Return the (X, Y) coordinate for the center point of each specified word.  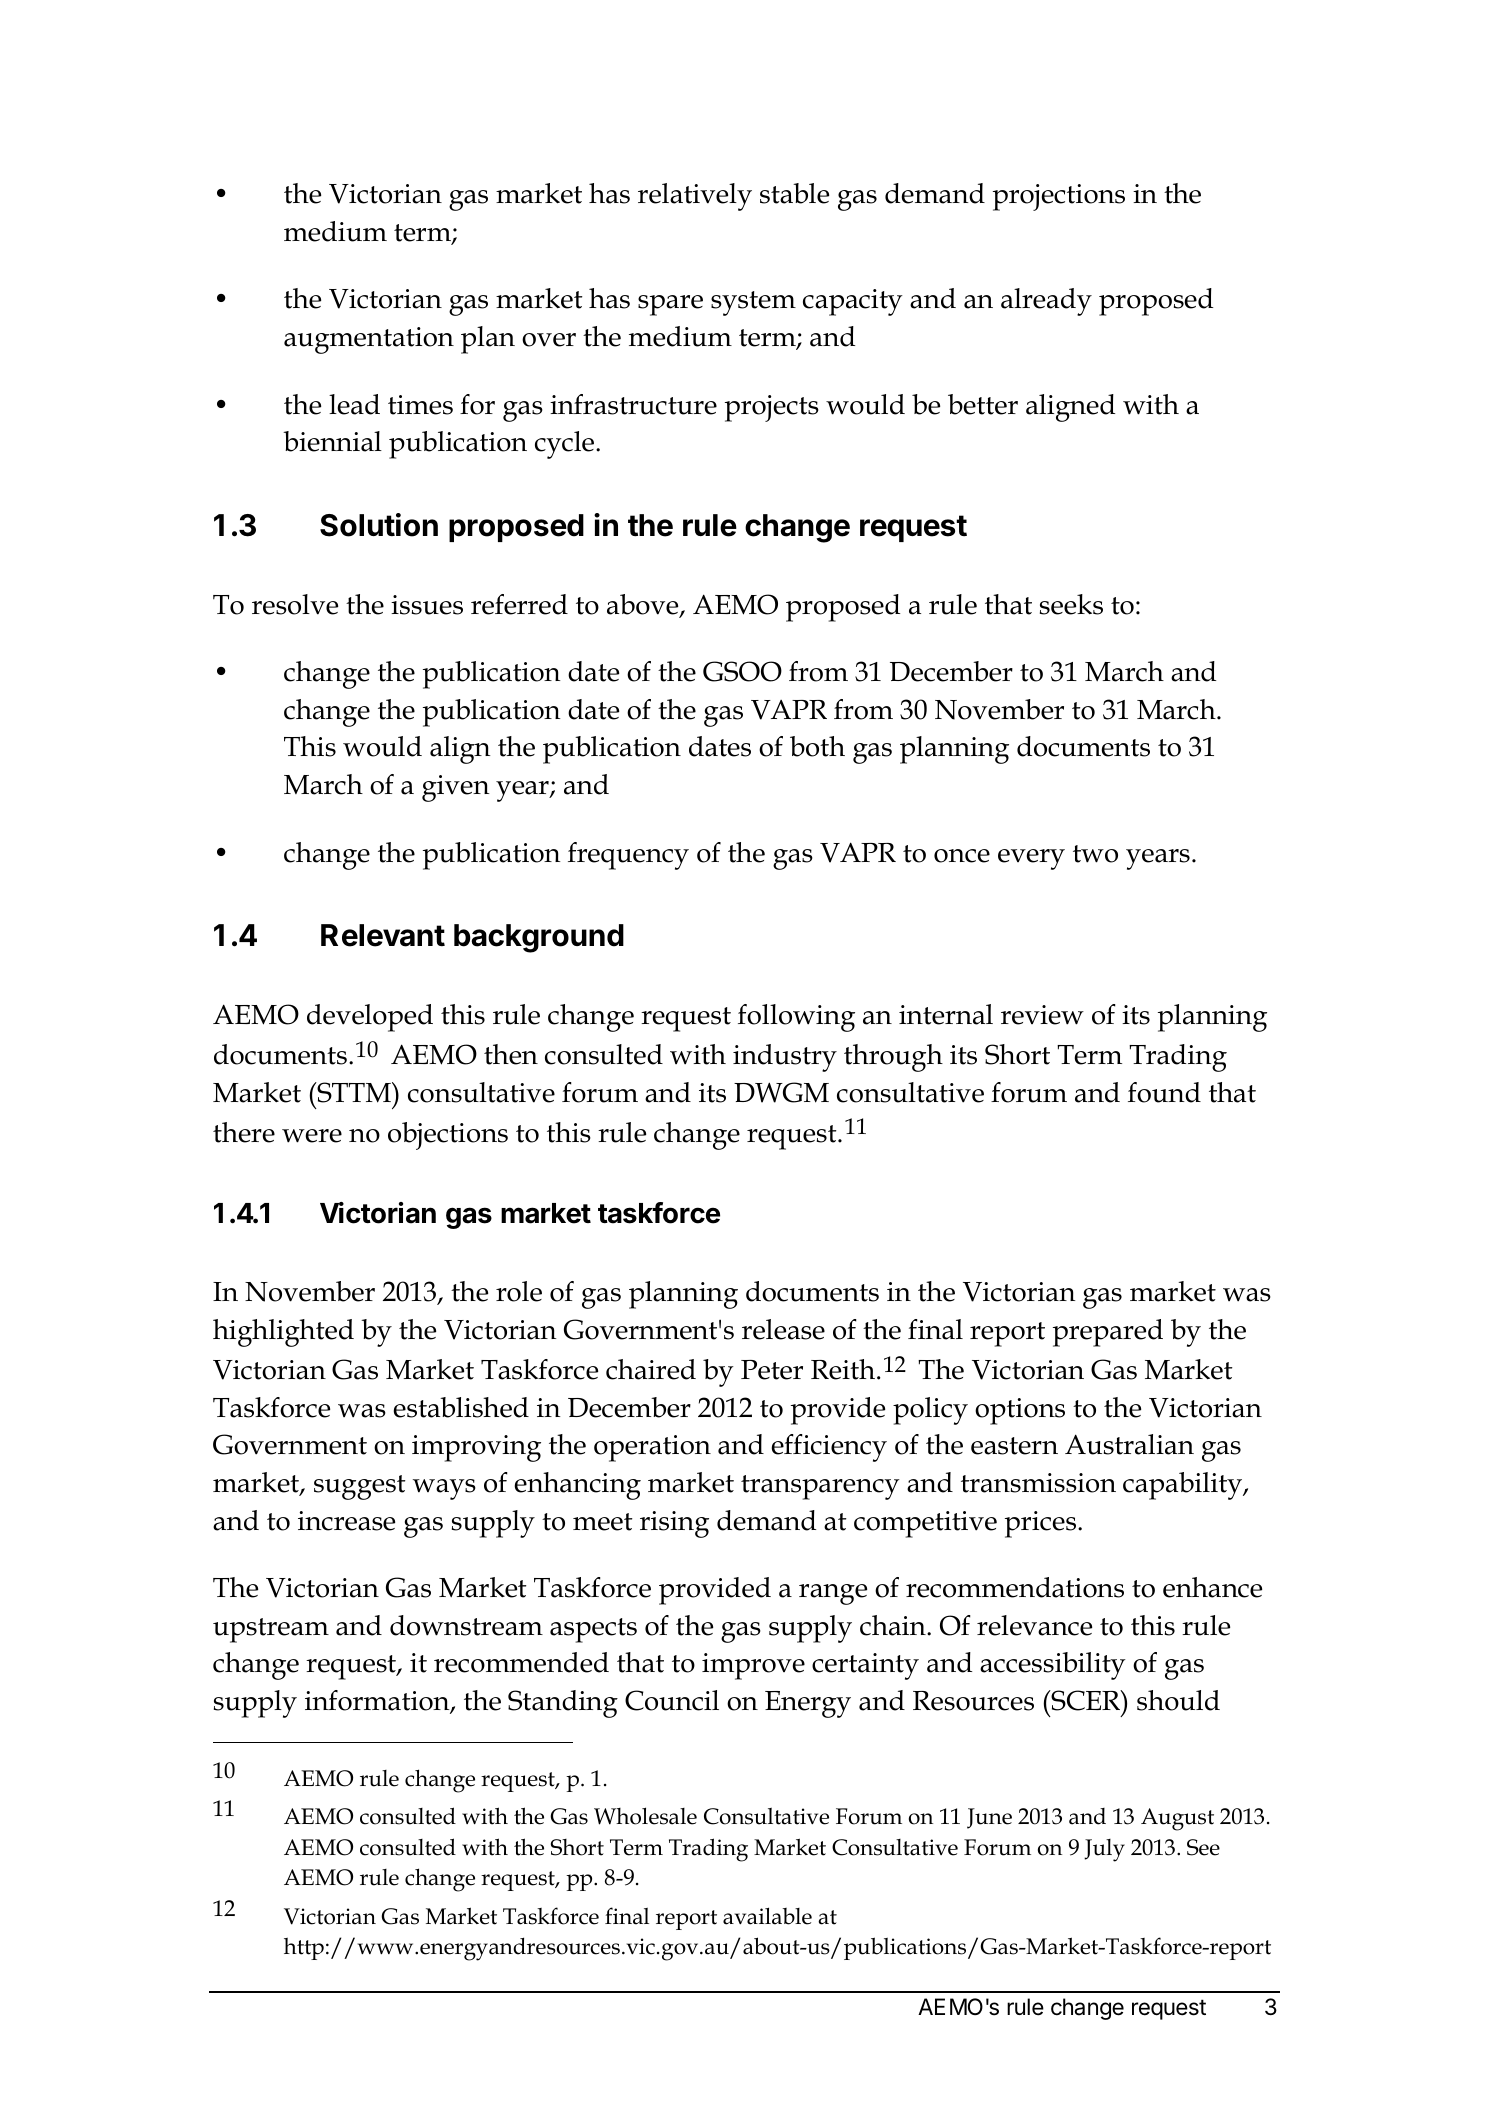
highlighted (283, 1333)
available (767, 1916)
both (817, 746)
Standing (563, 1704)
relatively (695, 197)
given (456, 788)
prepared (1108, 1333)
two (1095, 854)
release (783, 1329)
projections (1059, 197)
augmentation (369, 340)
